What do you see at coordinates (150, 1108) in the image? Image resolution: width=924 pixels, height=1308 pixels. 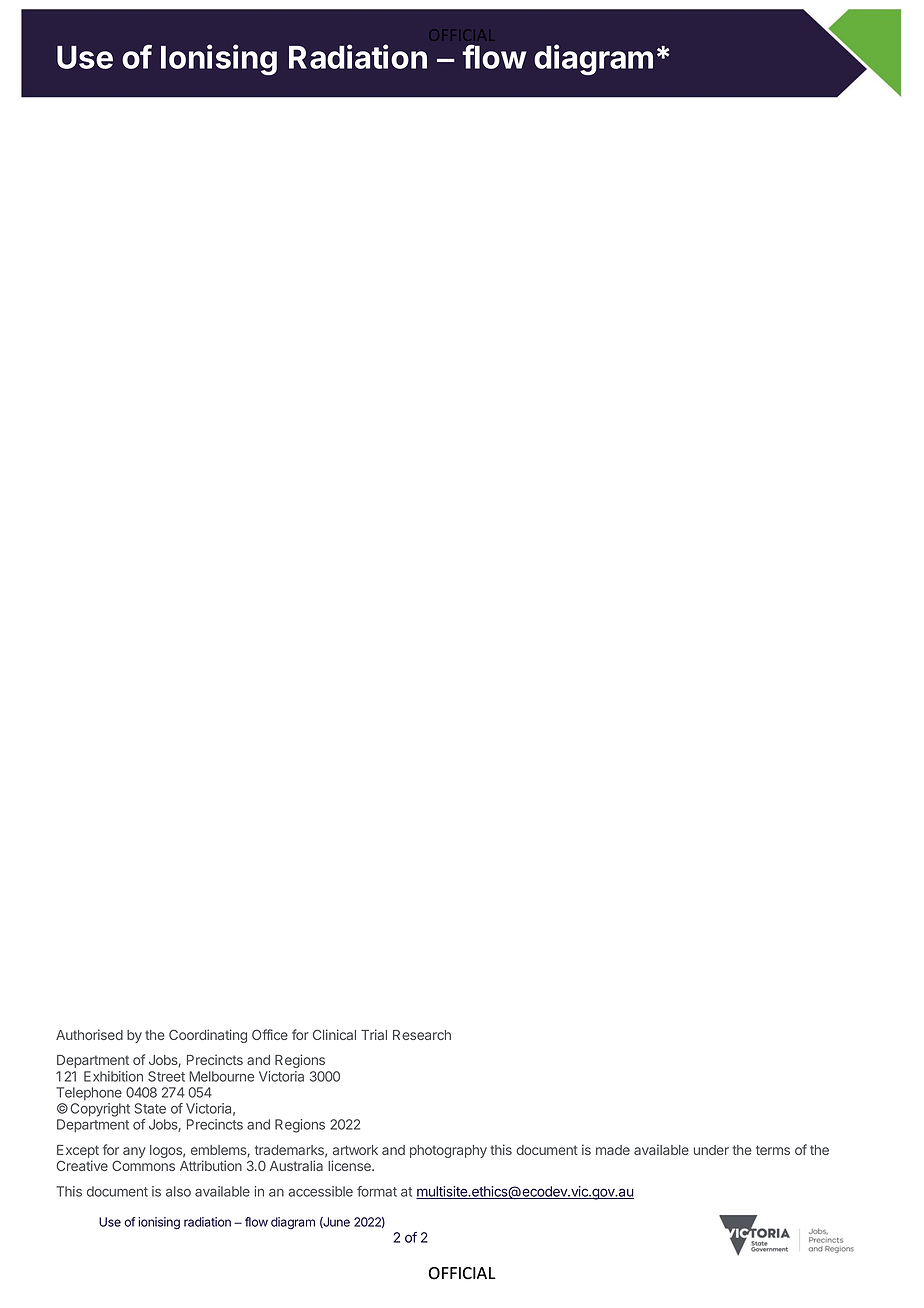 I see `State` at bounding box center [150, 1108].
